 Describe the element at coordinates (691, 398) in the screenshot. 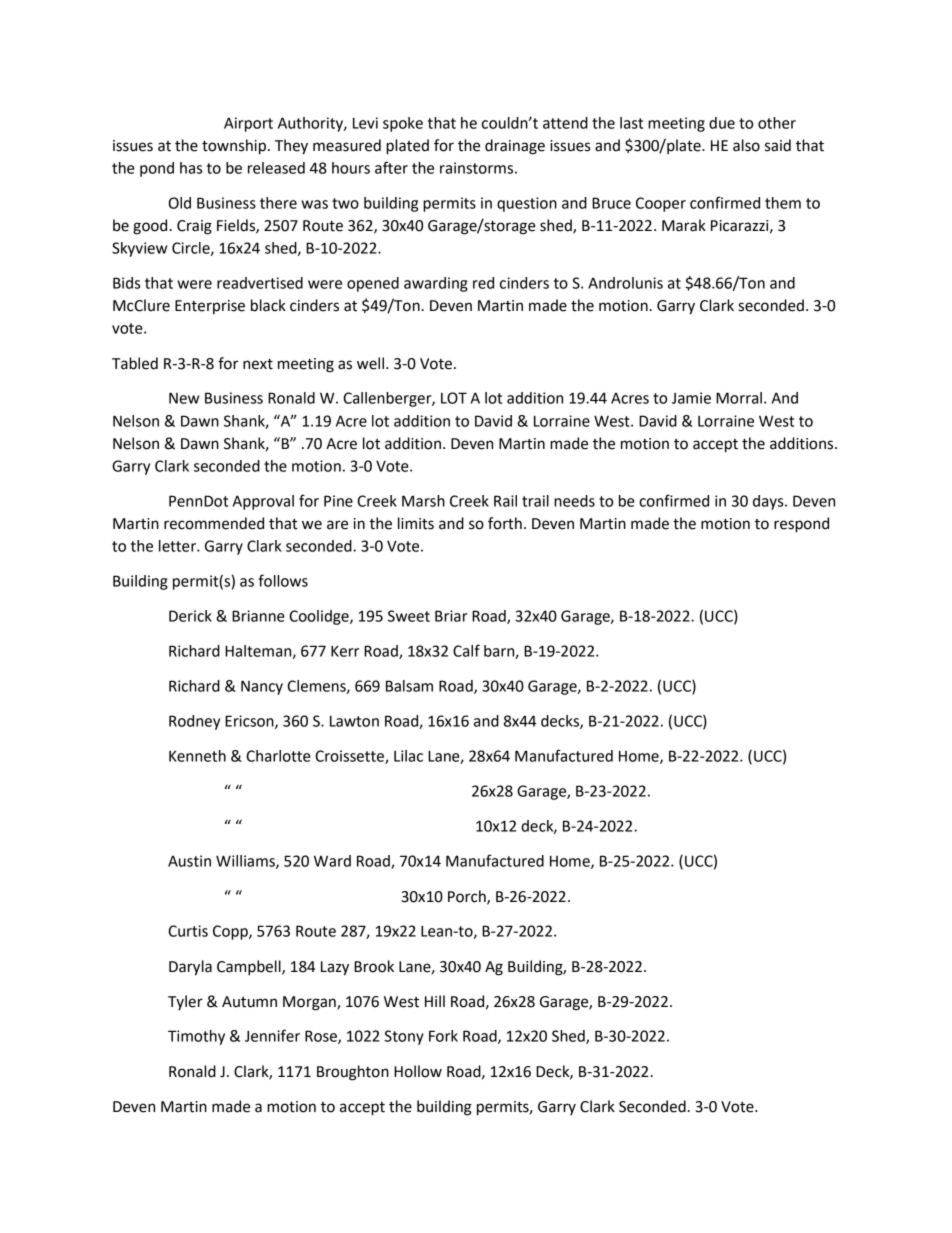

I see `Jamie` at that location.
